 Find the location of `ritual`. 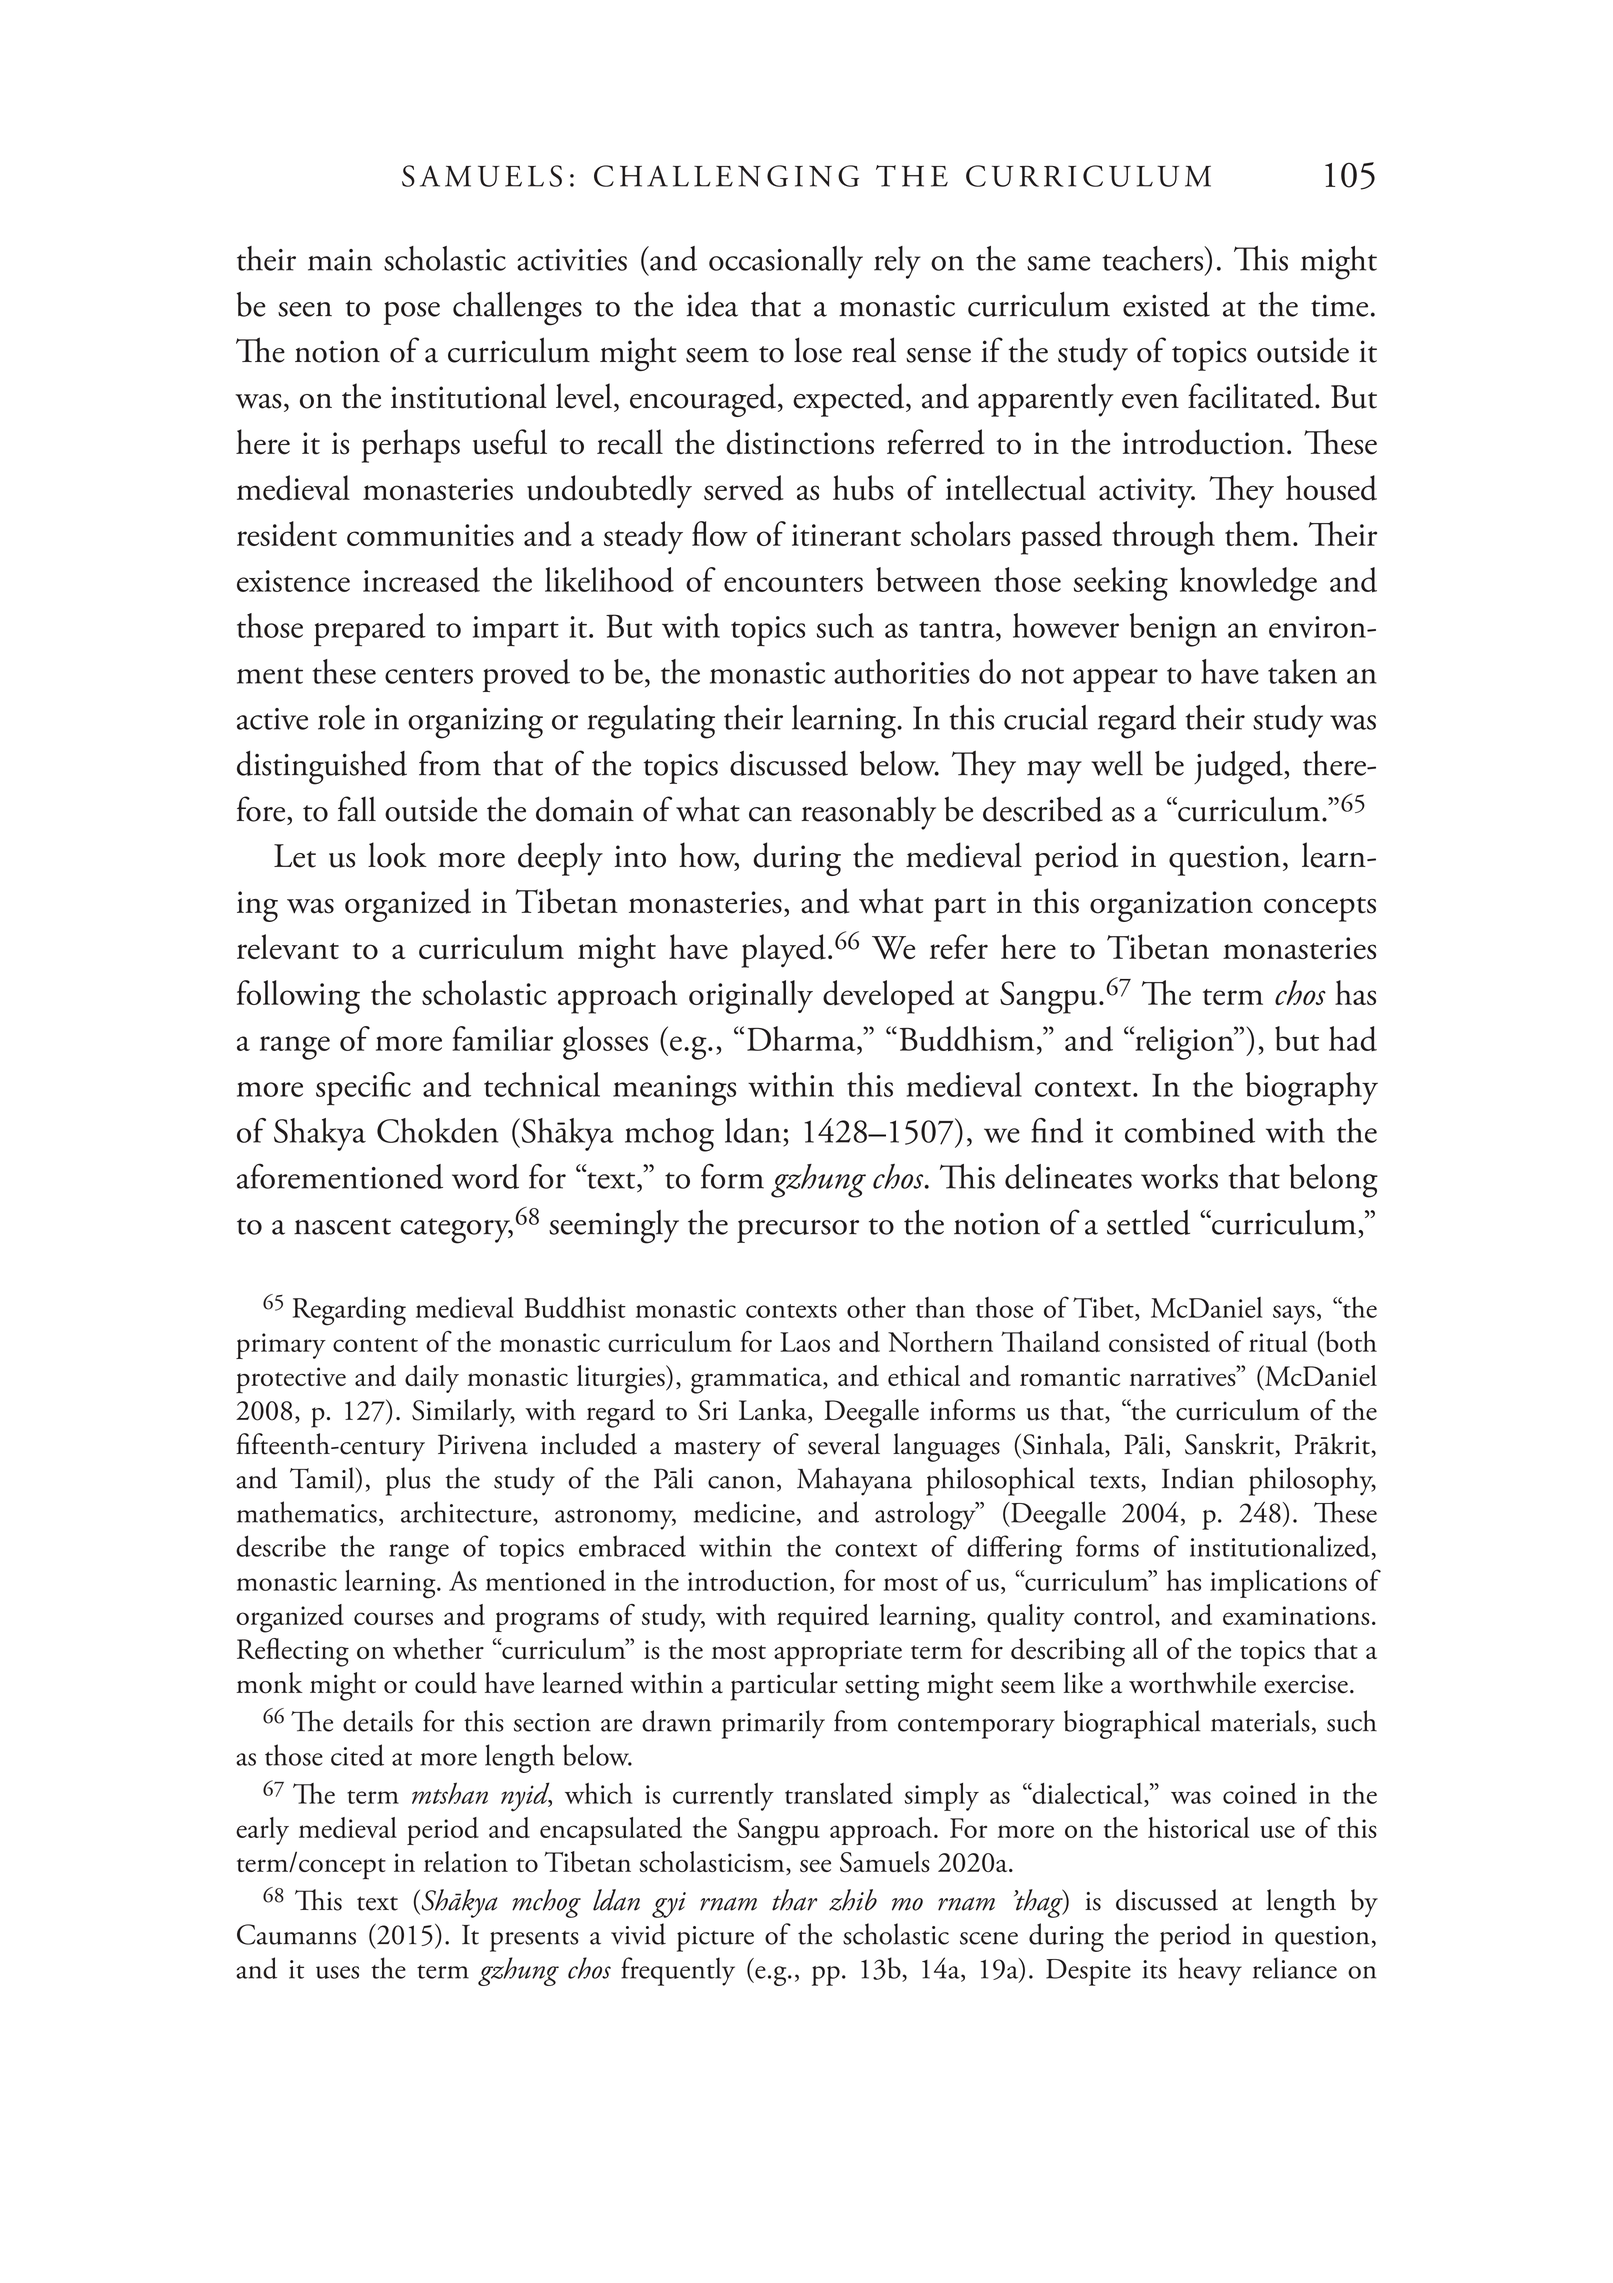

ritual is located at coordinates (1278, 1341).
